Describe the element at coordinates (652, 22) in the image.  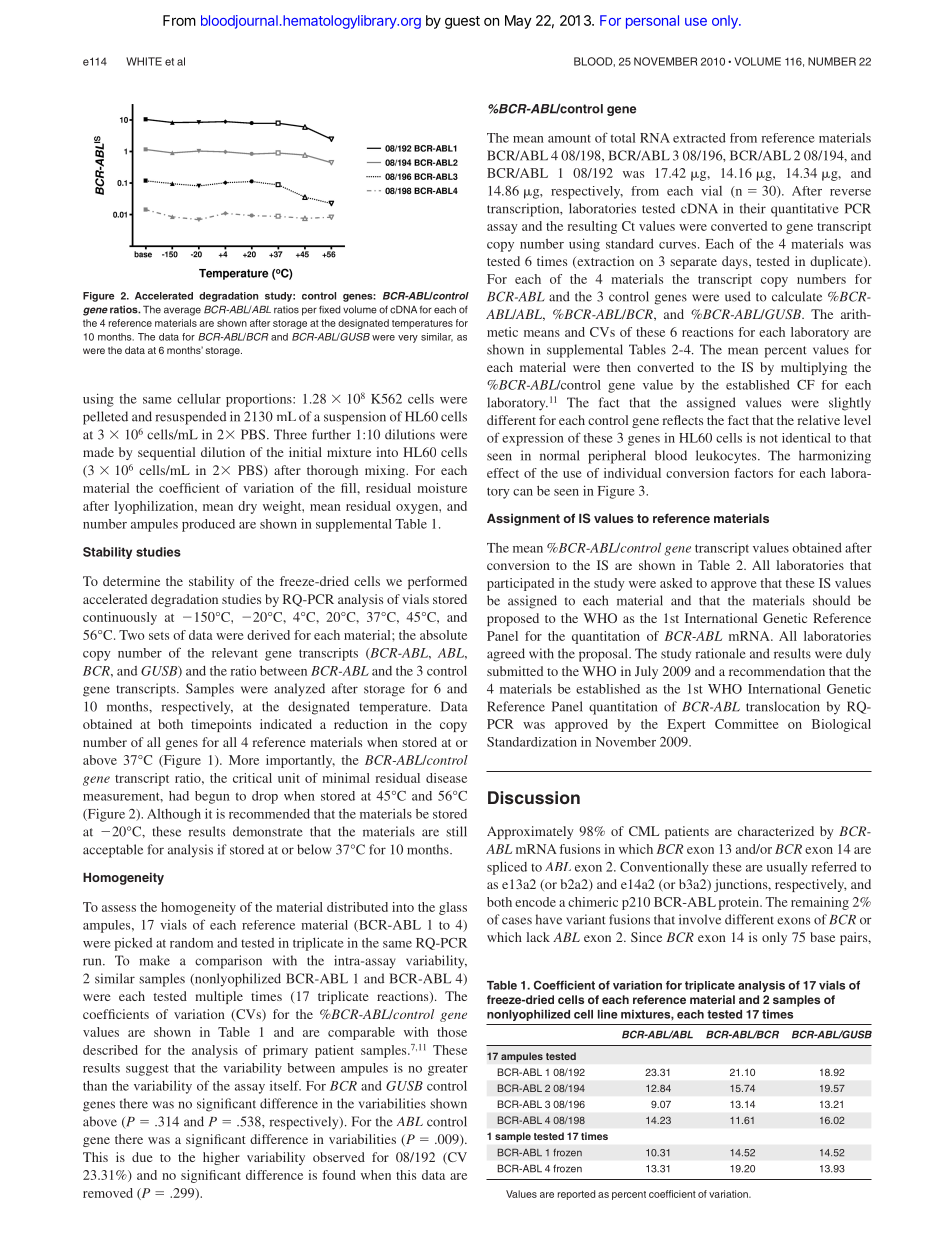
I see `personal` at that location.
